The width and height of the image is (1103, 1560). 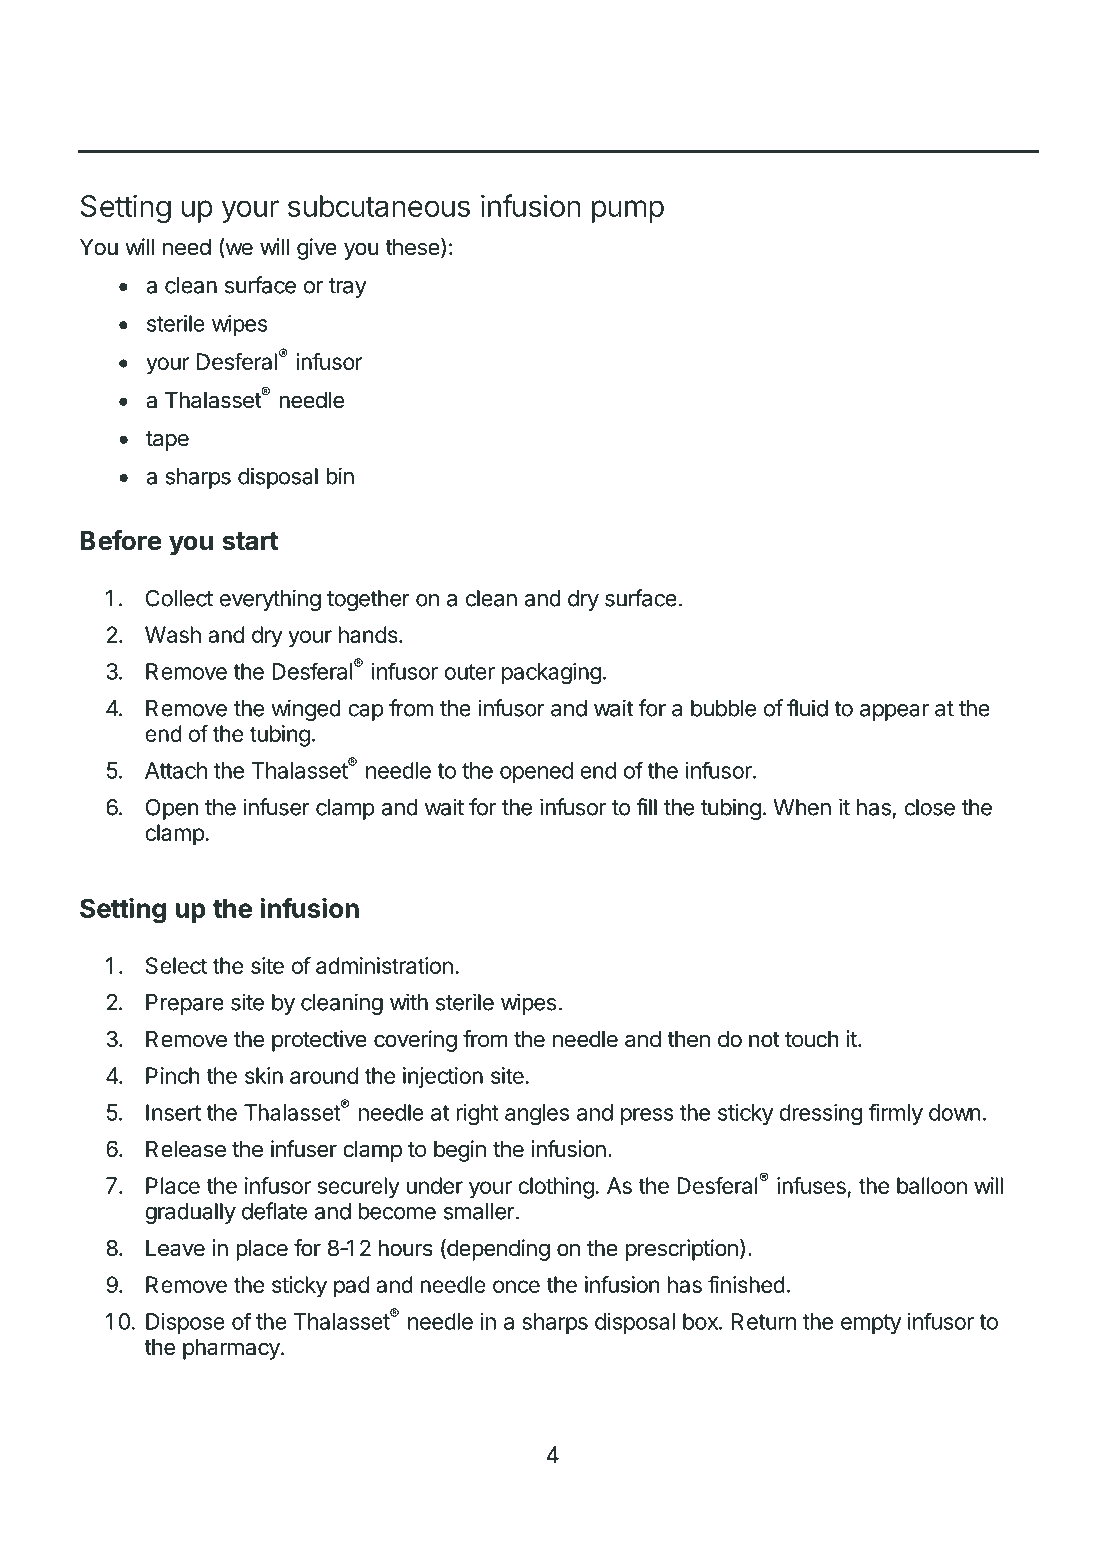 I want to click on Dispose, so click(x=185, y=1323).
